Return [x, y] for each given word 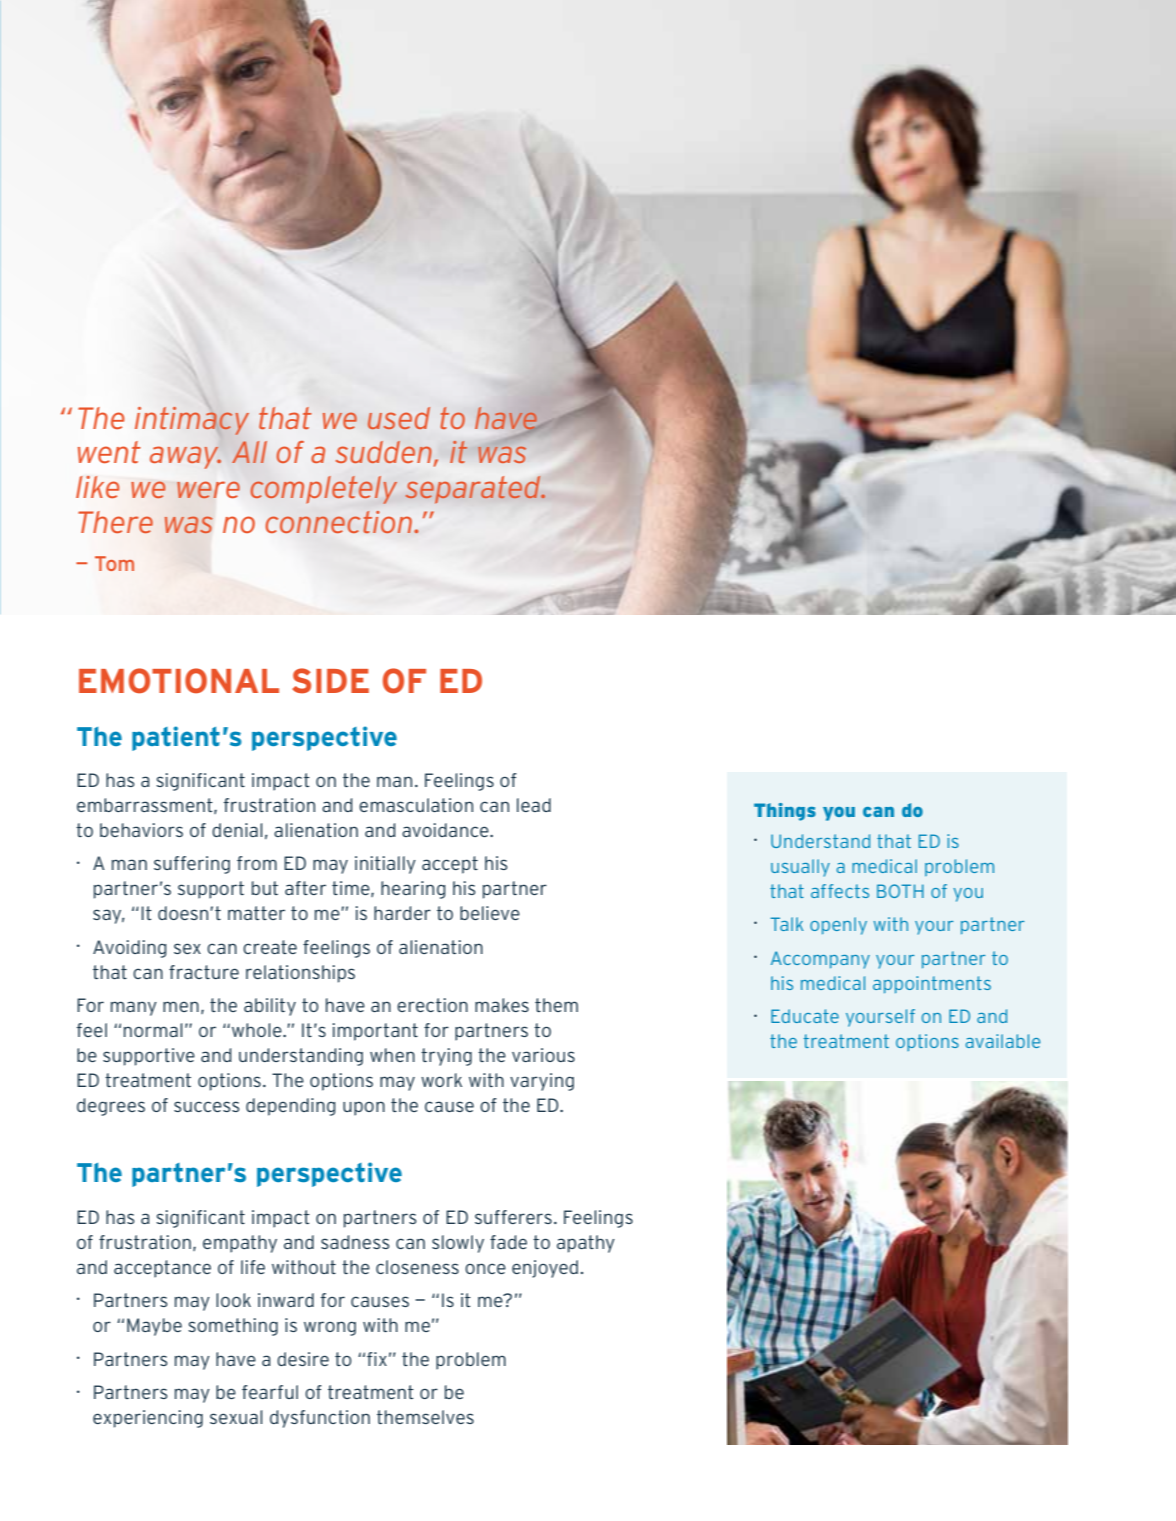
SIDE [330, 681]
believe [490, 913]
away [185, 457]
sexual [236, 1417]
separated [474, 490]
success [207, 1106]
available [1003, 1041]
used [399, 418]
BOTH [900, 891]
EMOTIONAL [179, 681]
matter [256, 913]
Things [785, 812]
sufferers [513, 1217]
